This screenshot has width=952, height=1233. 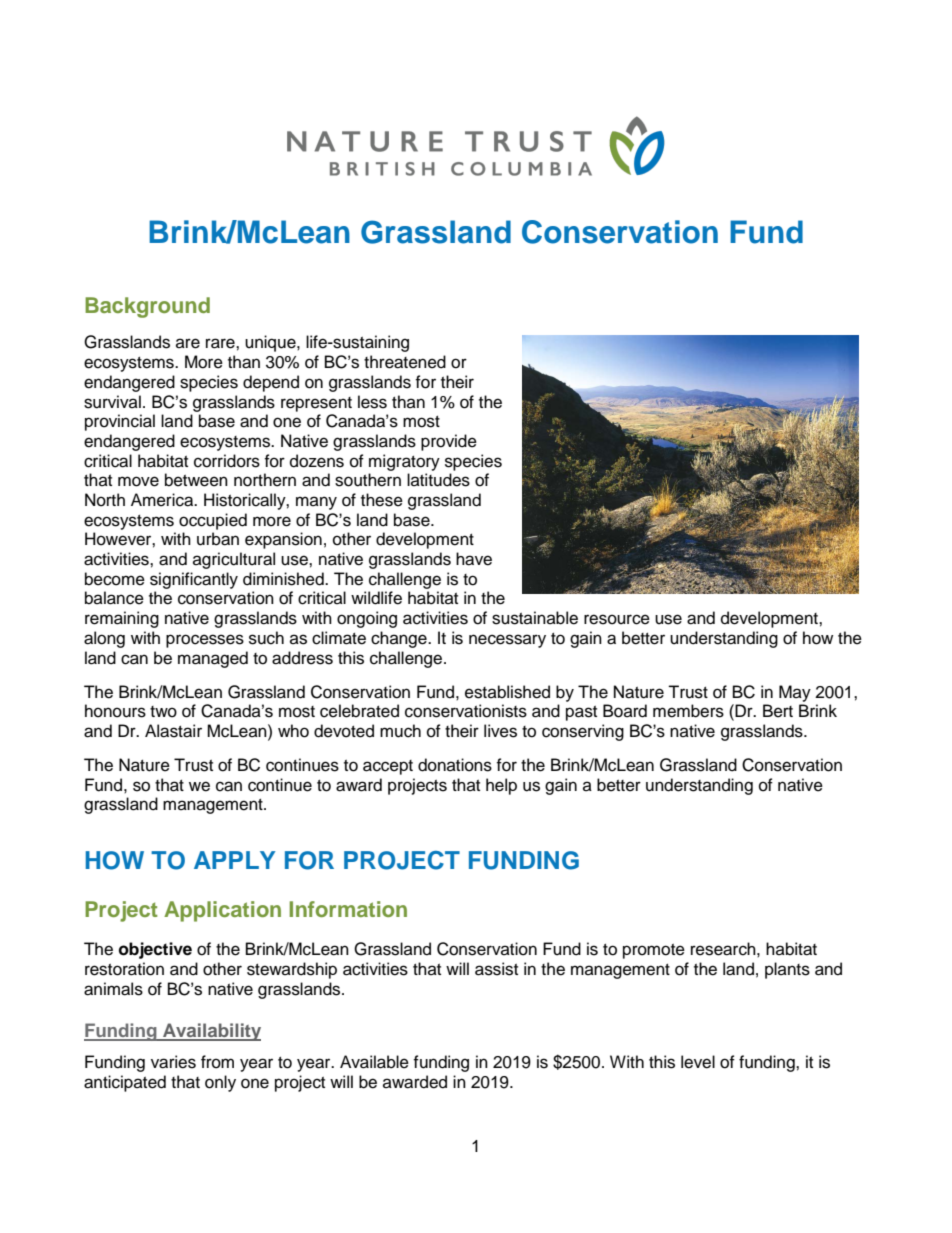 I want to click on rare, so click(x=221, y=343).
